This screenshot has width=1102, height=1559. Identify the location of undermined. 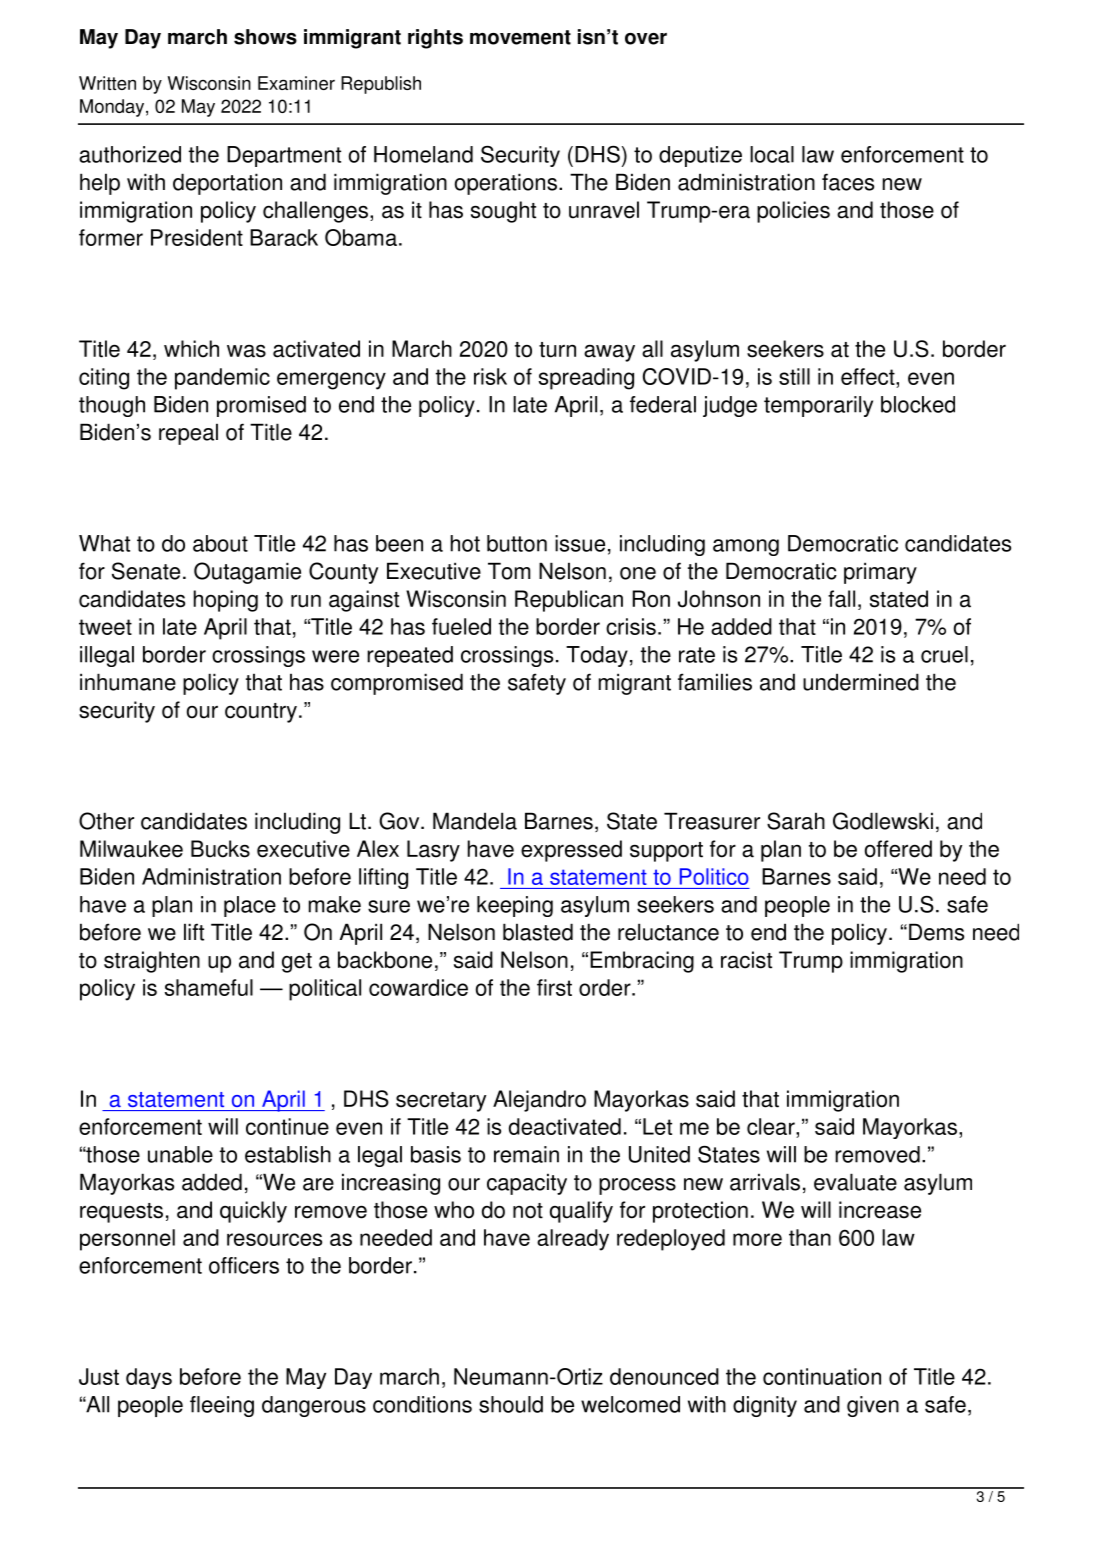
(861, 682).
